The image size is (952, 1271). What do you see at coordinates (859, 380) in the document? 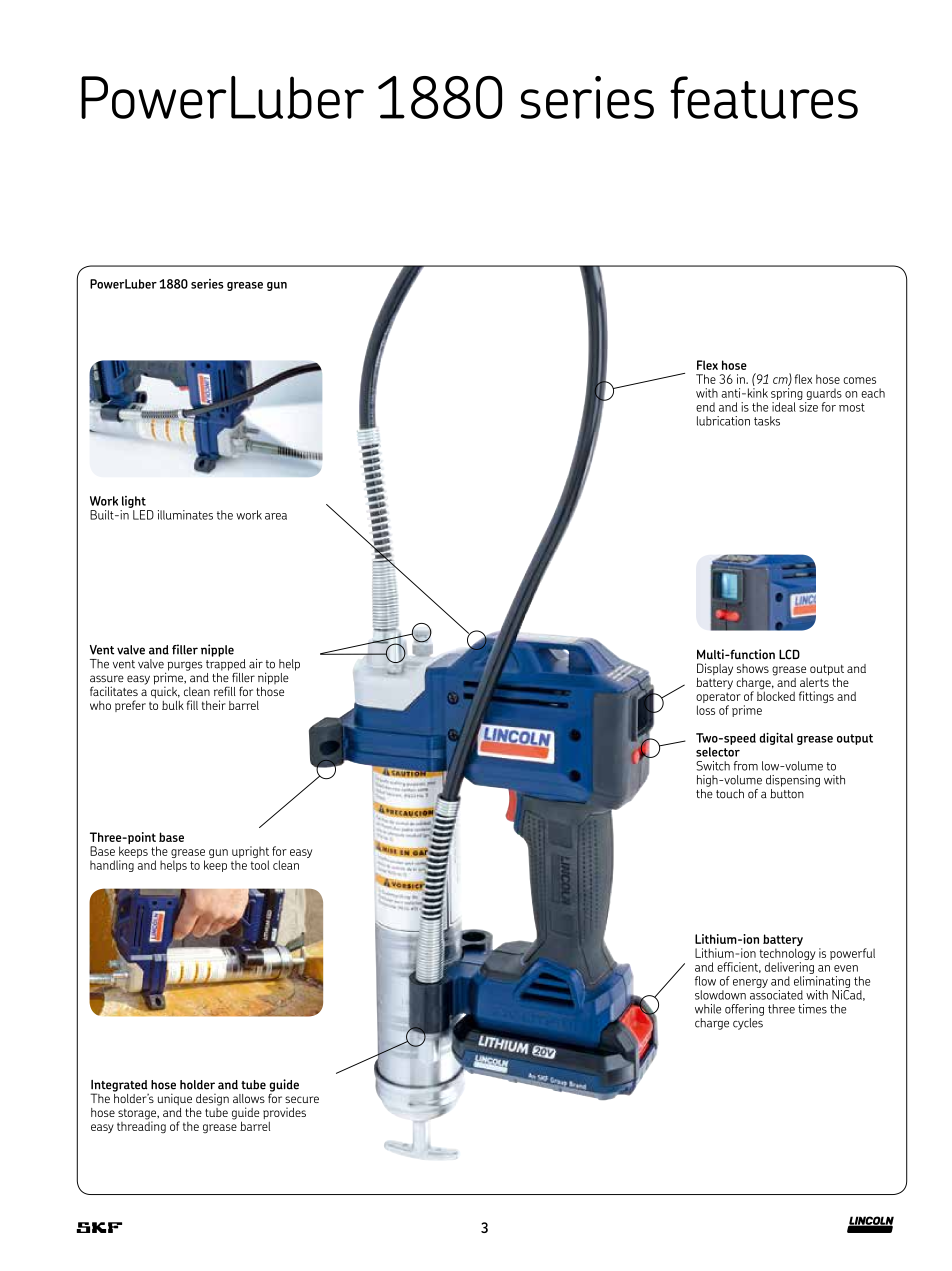
I see `comes` at bounding box center [859, 380].
